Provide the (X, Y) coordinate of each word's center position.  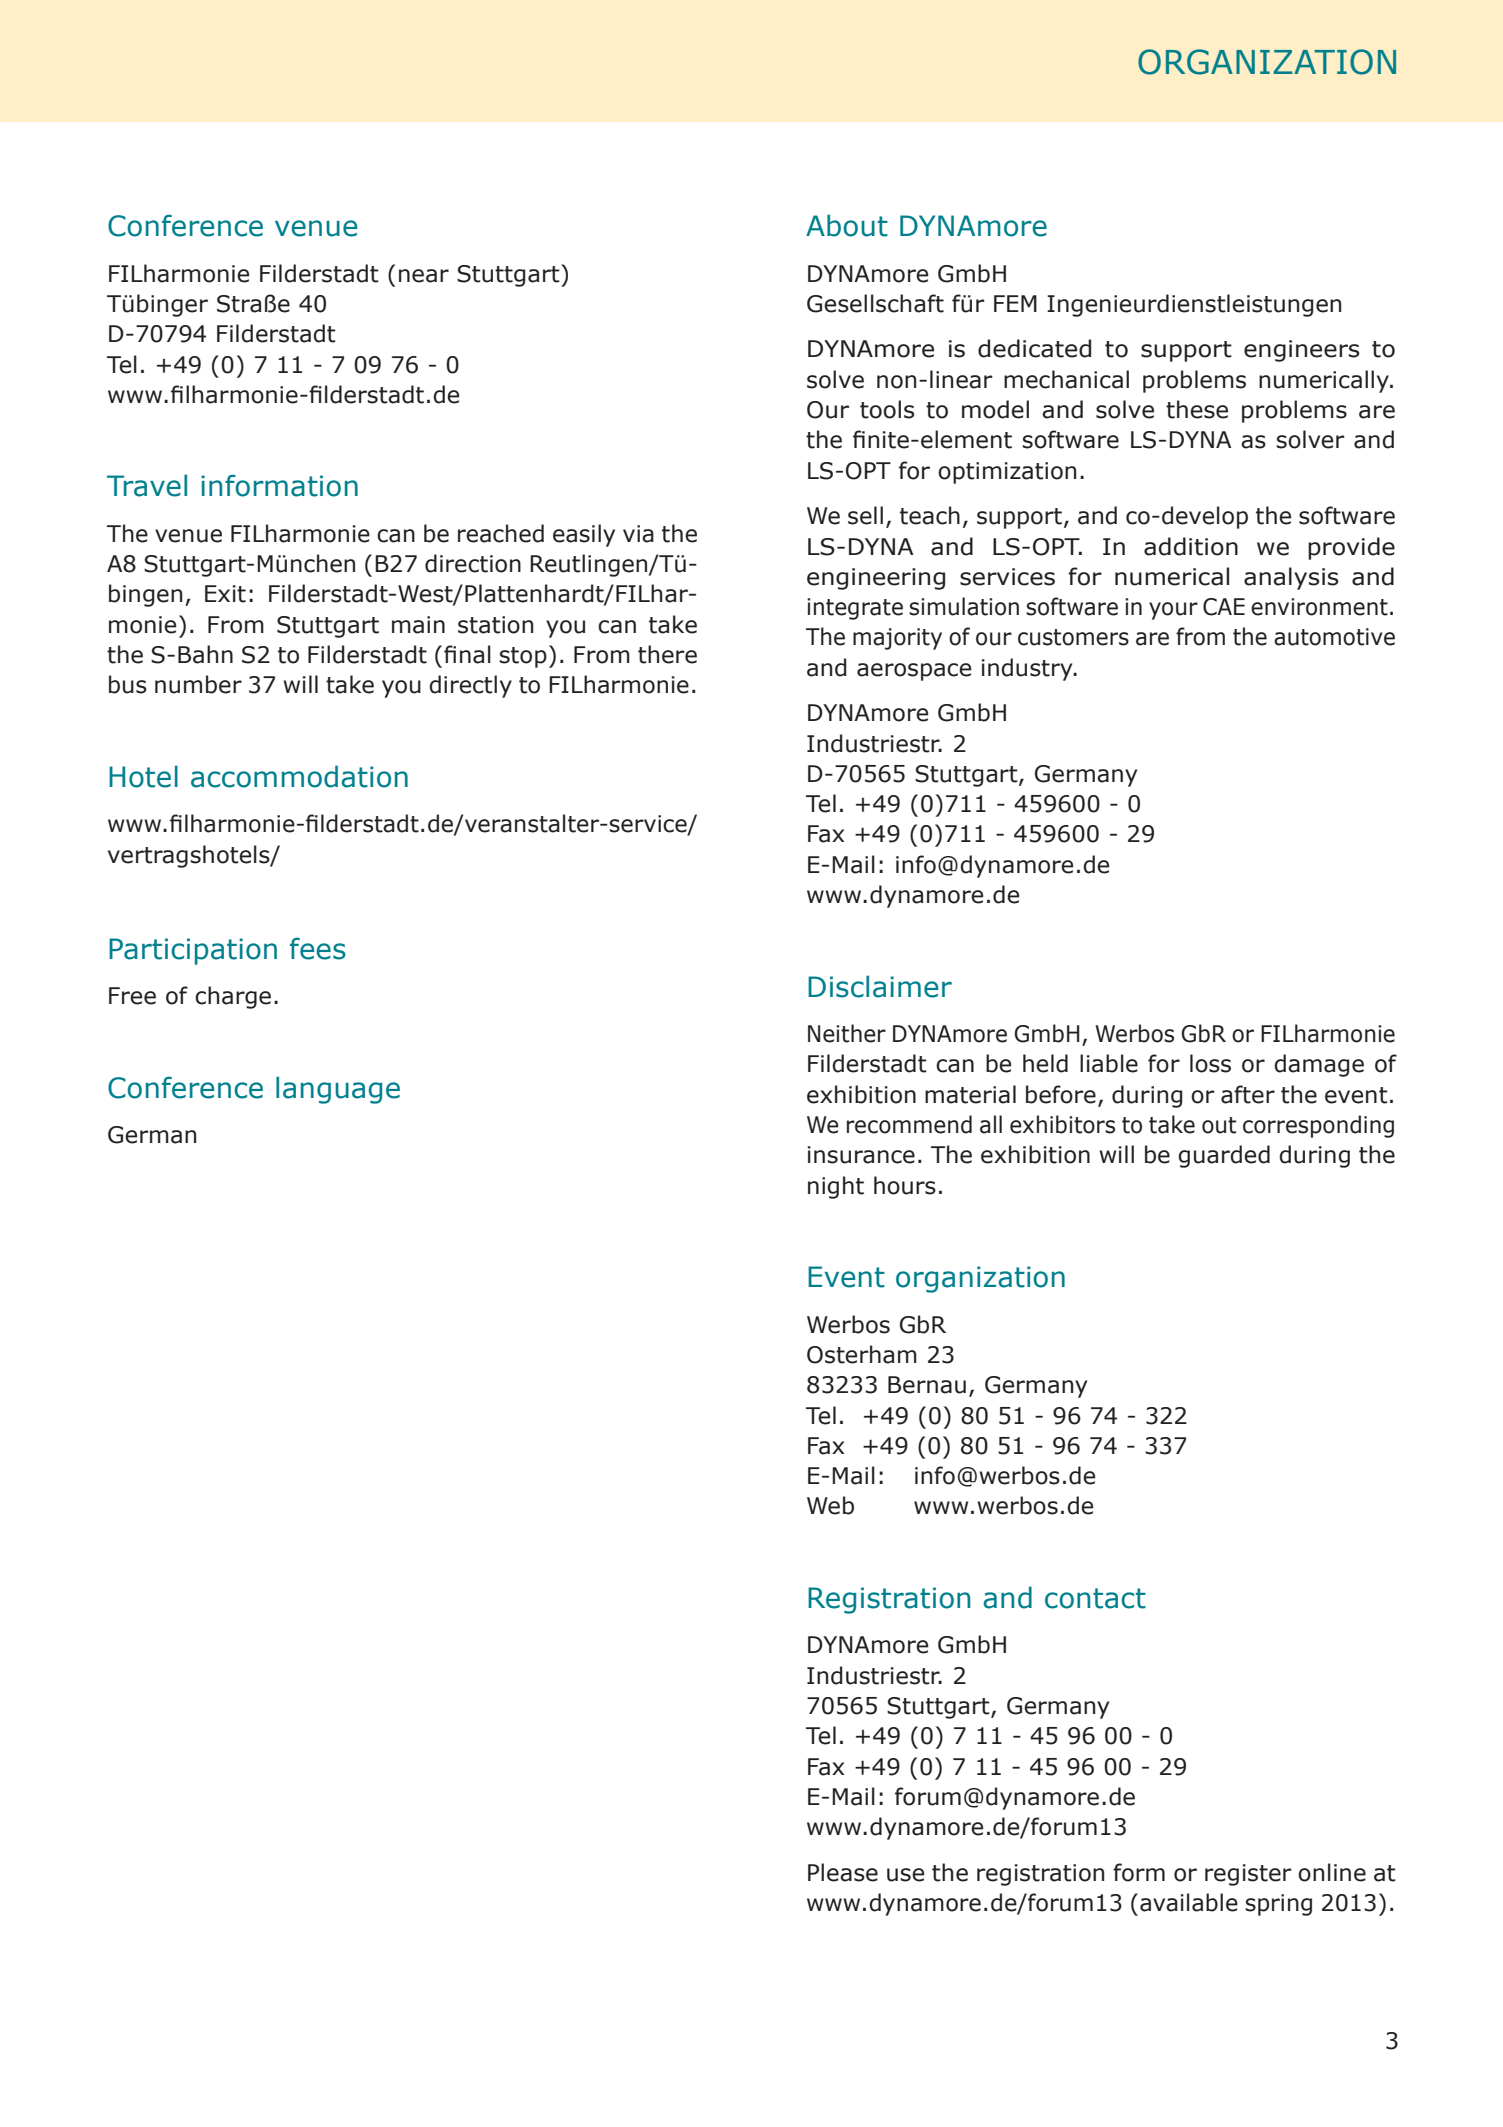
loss (1210, 1063)
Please (843, 1872)
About (847, 225)
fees (318, 949)
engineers (1302, 351)
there (667, 654)
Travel (147, 485)
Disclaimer (880, 986)
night (836, 1187)
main (418, 625)
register (1248, 1875)
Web (830, 1505)
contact (1095, 1598)
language (338, 1090)
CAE (1224, 607)
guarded (1224, 1156)
